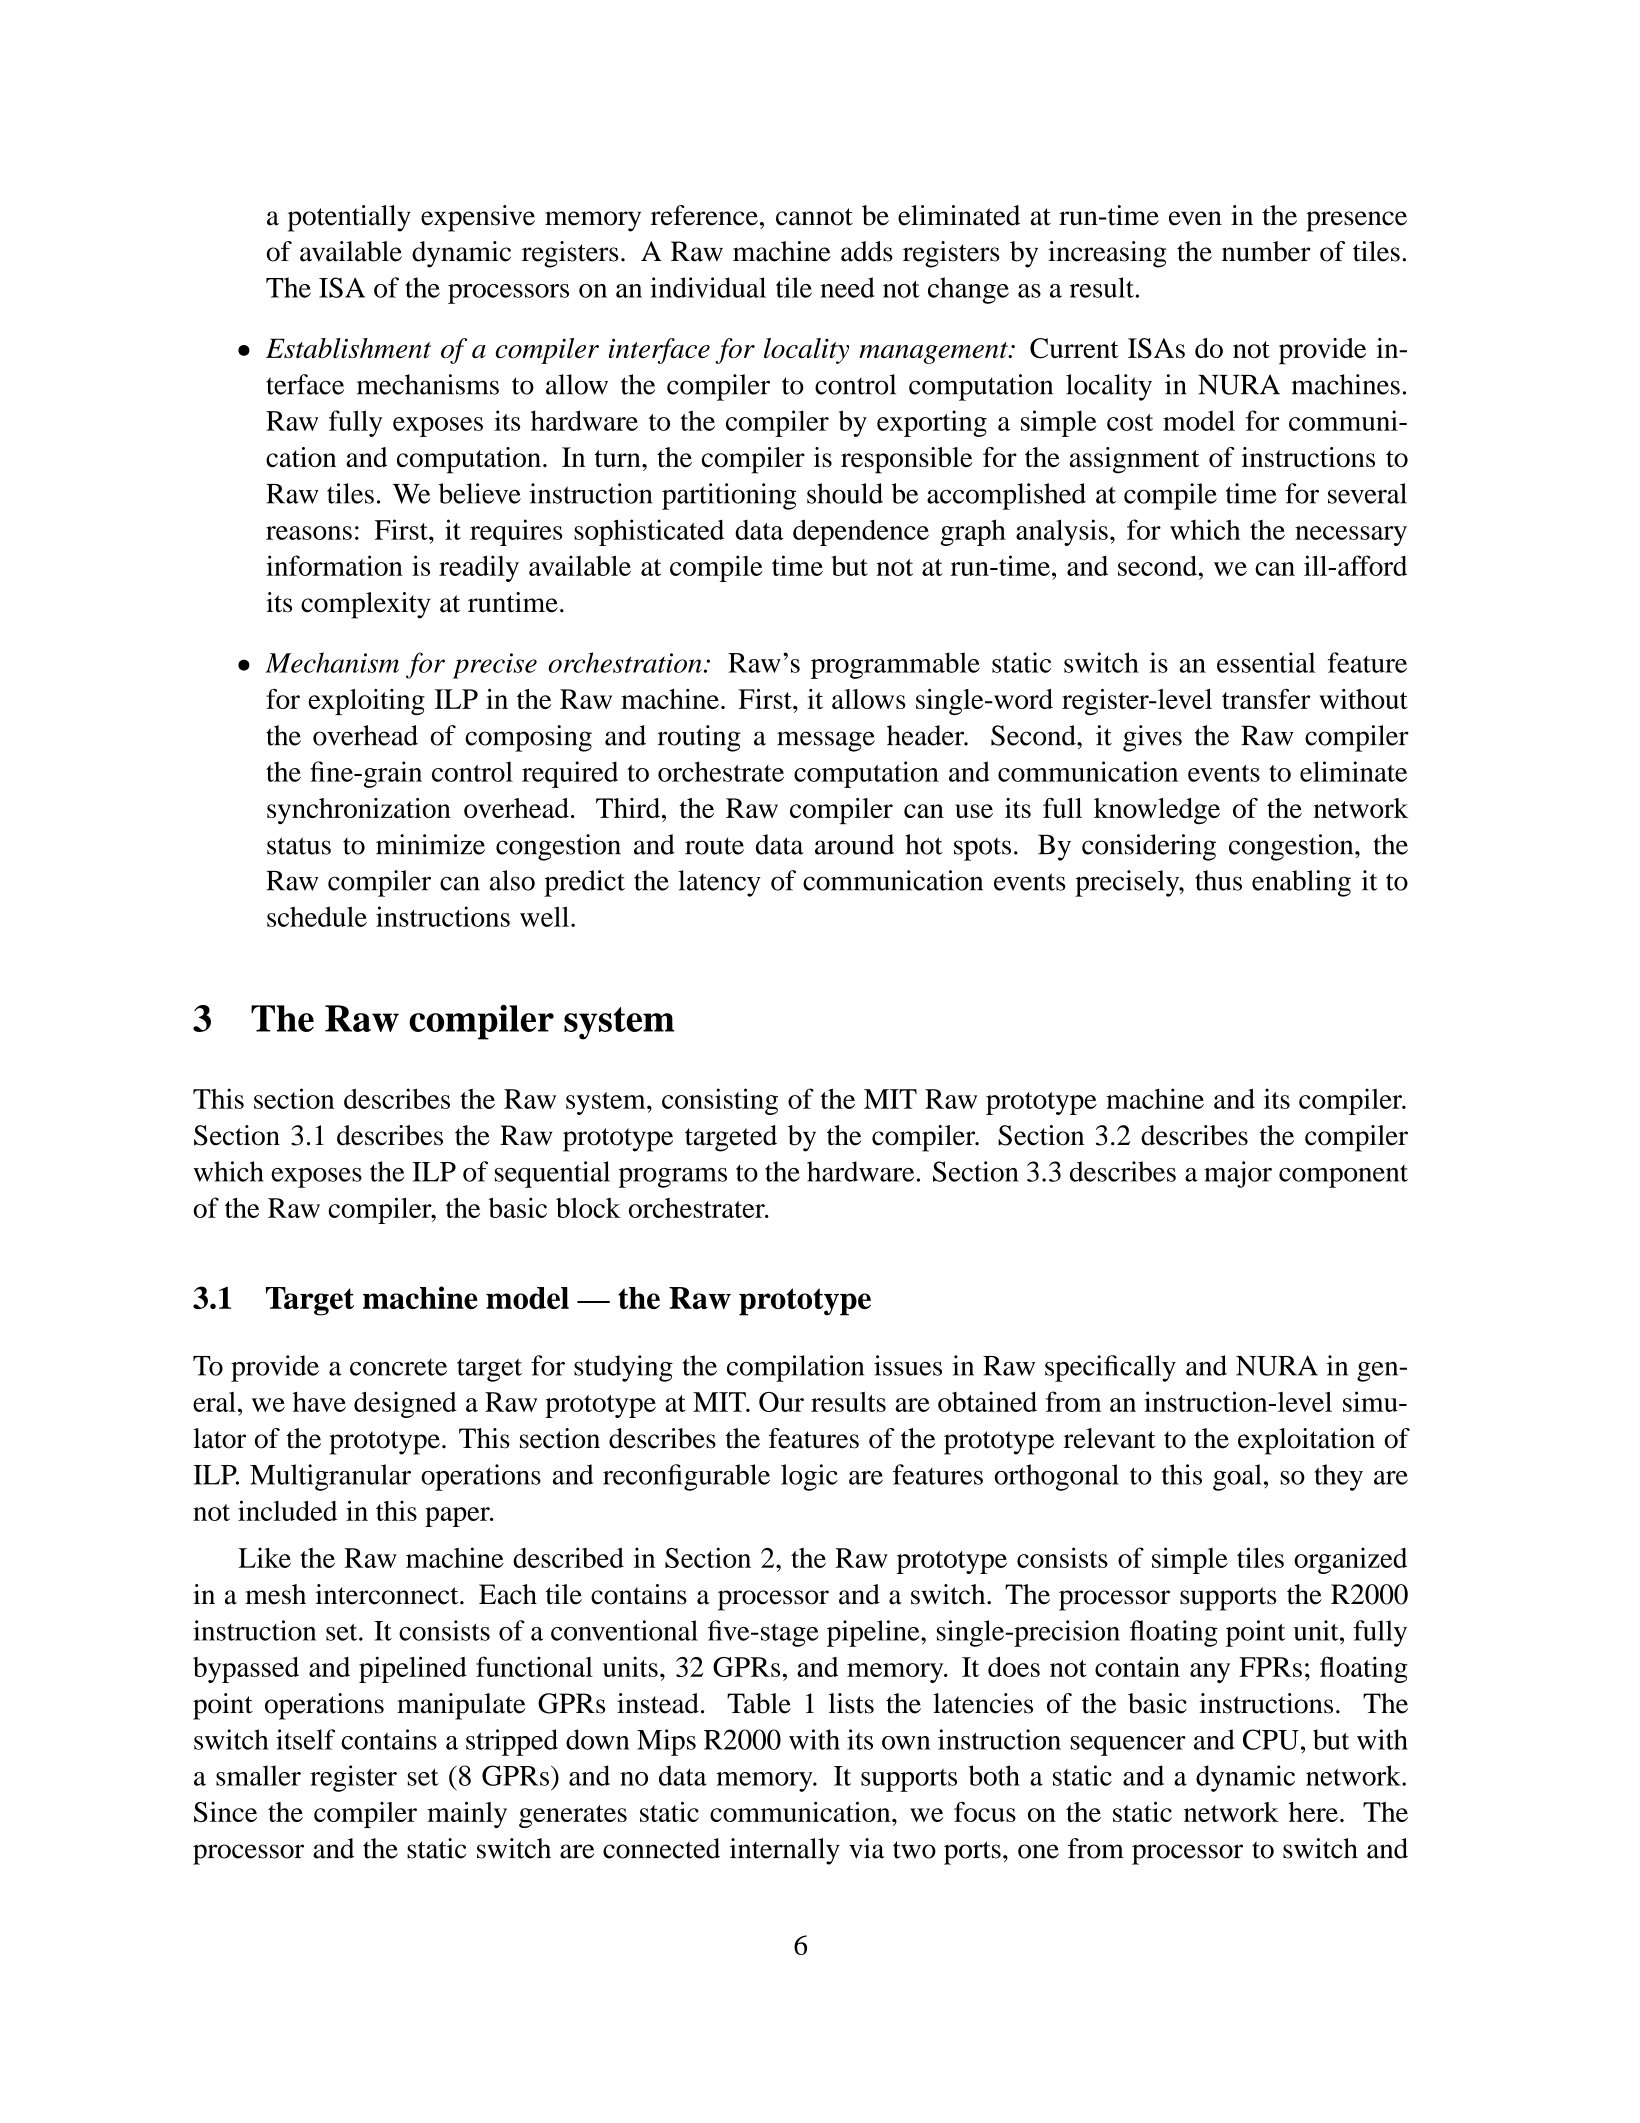  Describe the element at coordinates (1238, 1174) in the image. I see `major` at that location.
